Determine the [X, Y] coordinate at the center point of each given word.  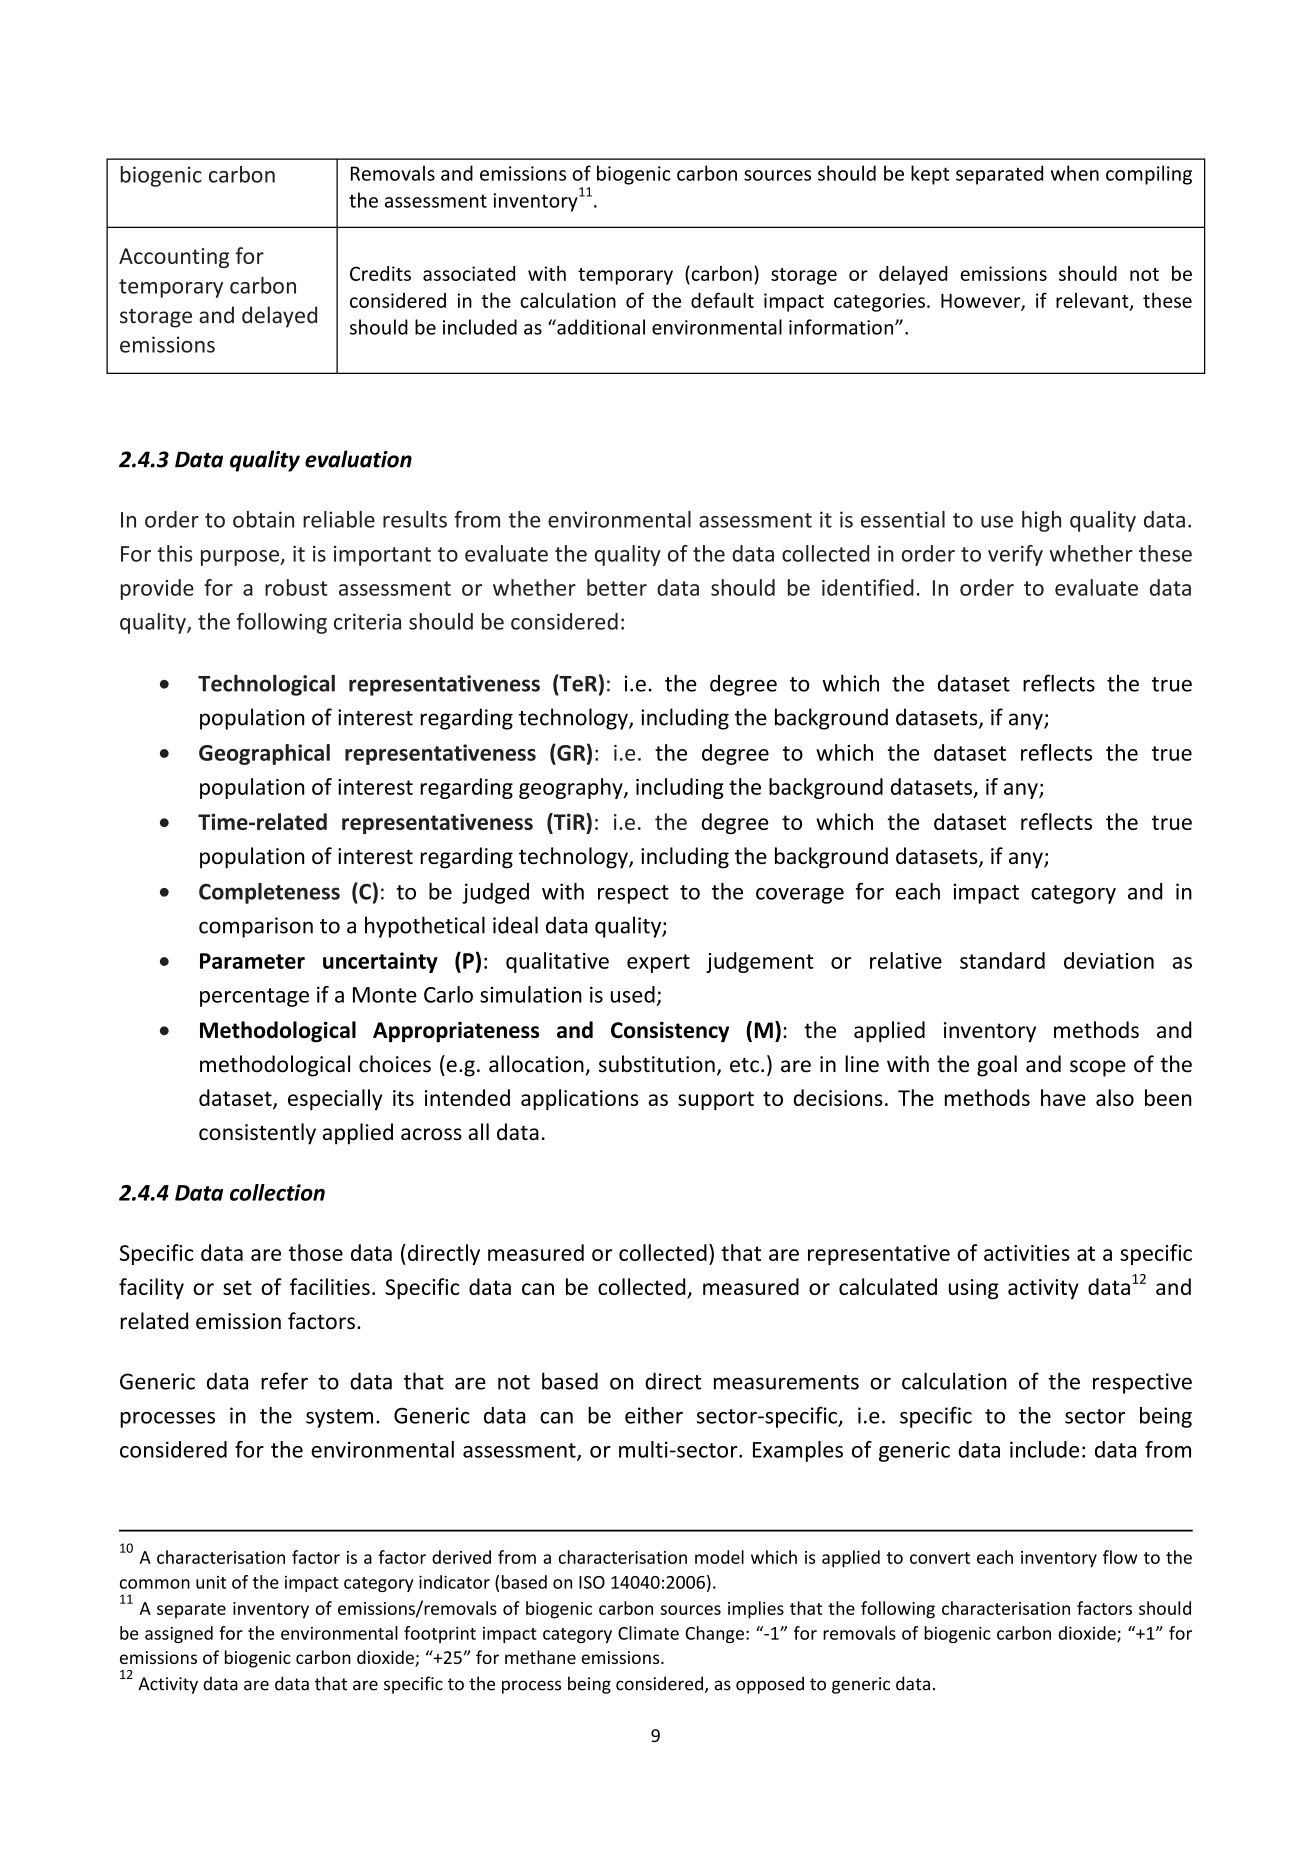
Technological [266, 685]
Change [714, 1634]
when [1075, 173]
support [716, 1100]
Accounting [174, 258]
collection [277, 1192]
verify [1015, 555]
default [722, 300]
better [617, 587]
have [1063, 1097]
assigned [179, 1634]
